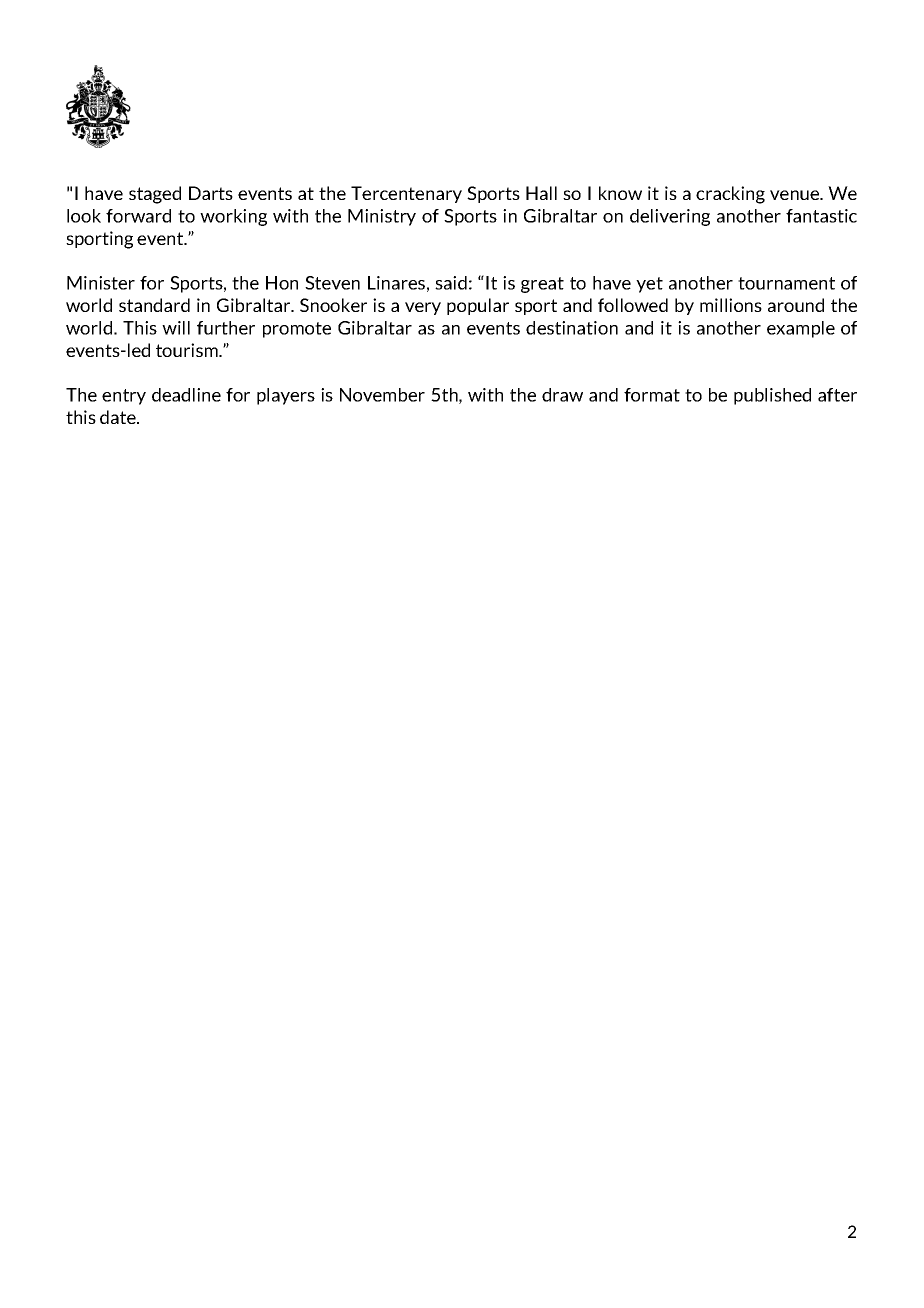 The width and height of the document is (924, 1308). What do you see at coordinates (731, 305) in the document?
I see `millions` at bounding box center [731, 305].
